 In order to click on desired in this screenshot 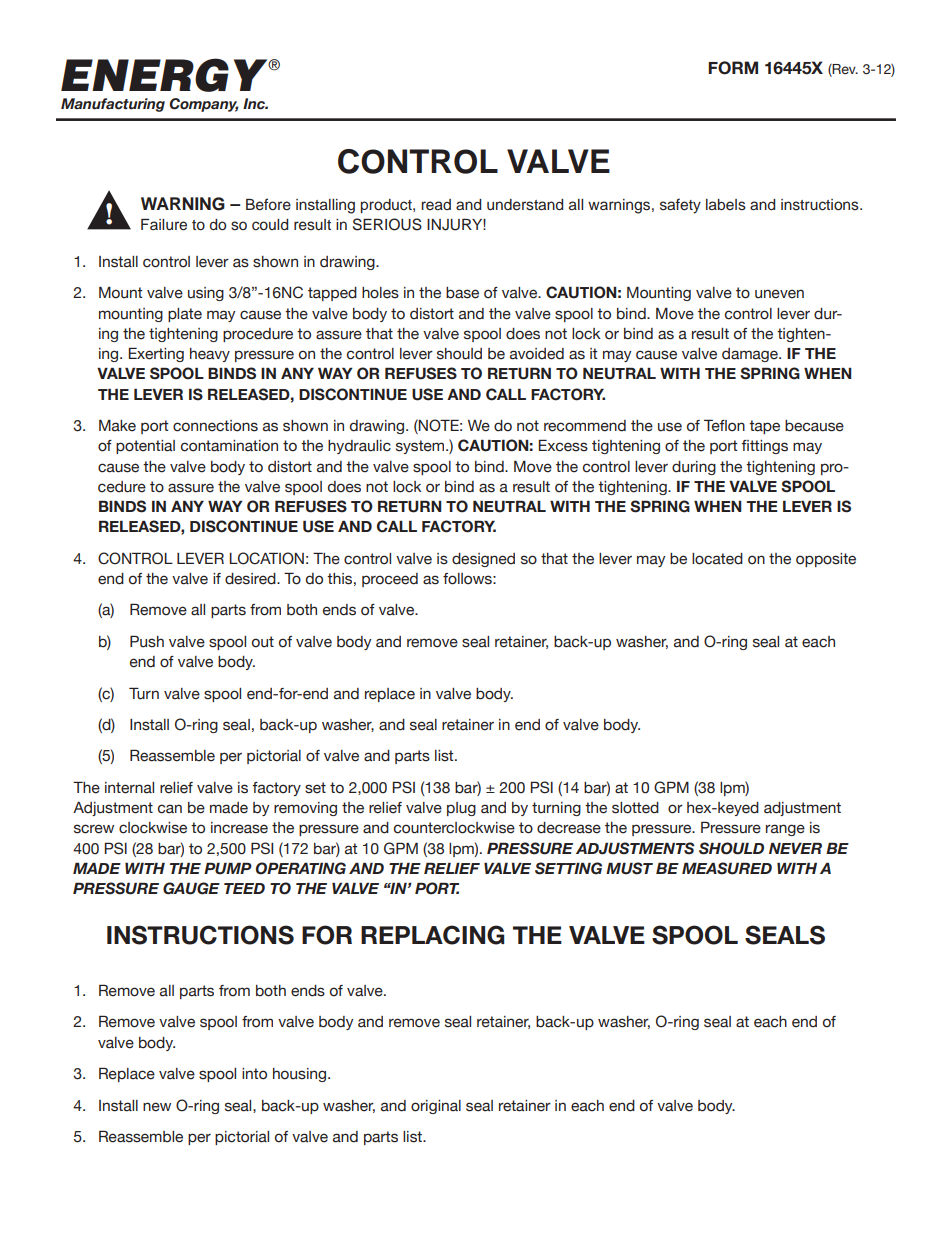, I will do `click(251, 579)`.
